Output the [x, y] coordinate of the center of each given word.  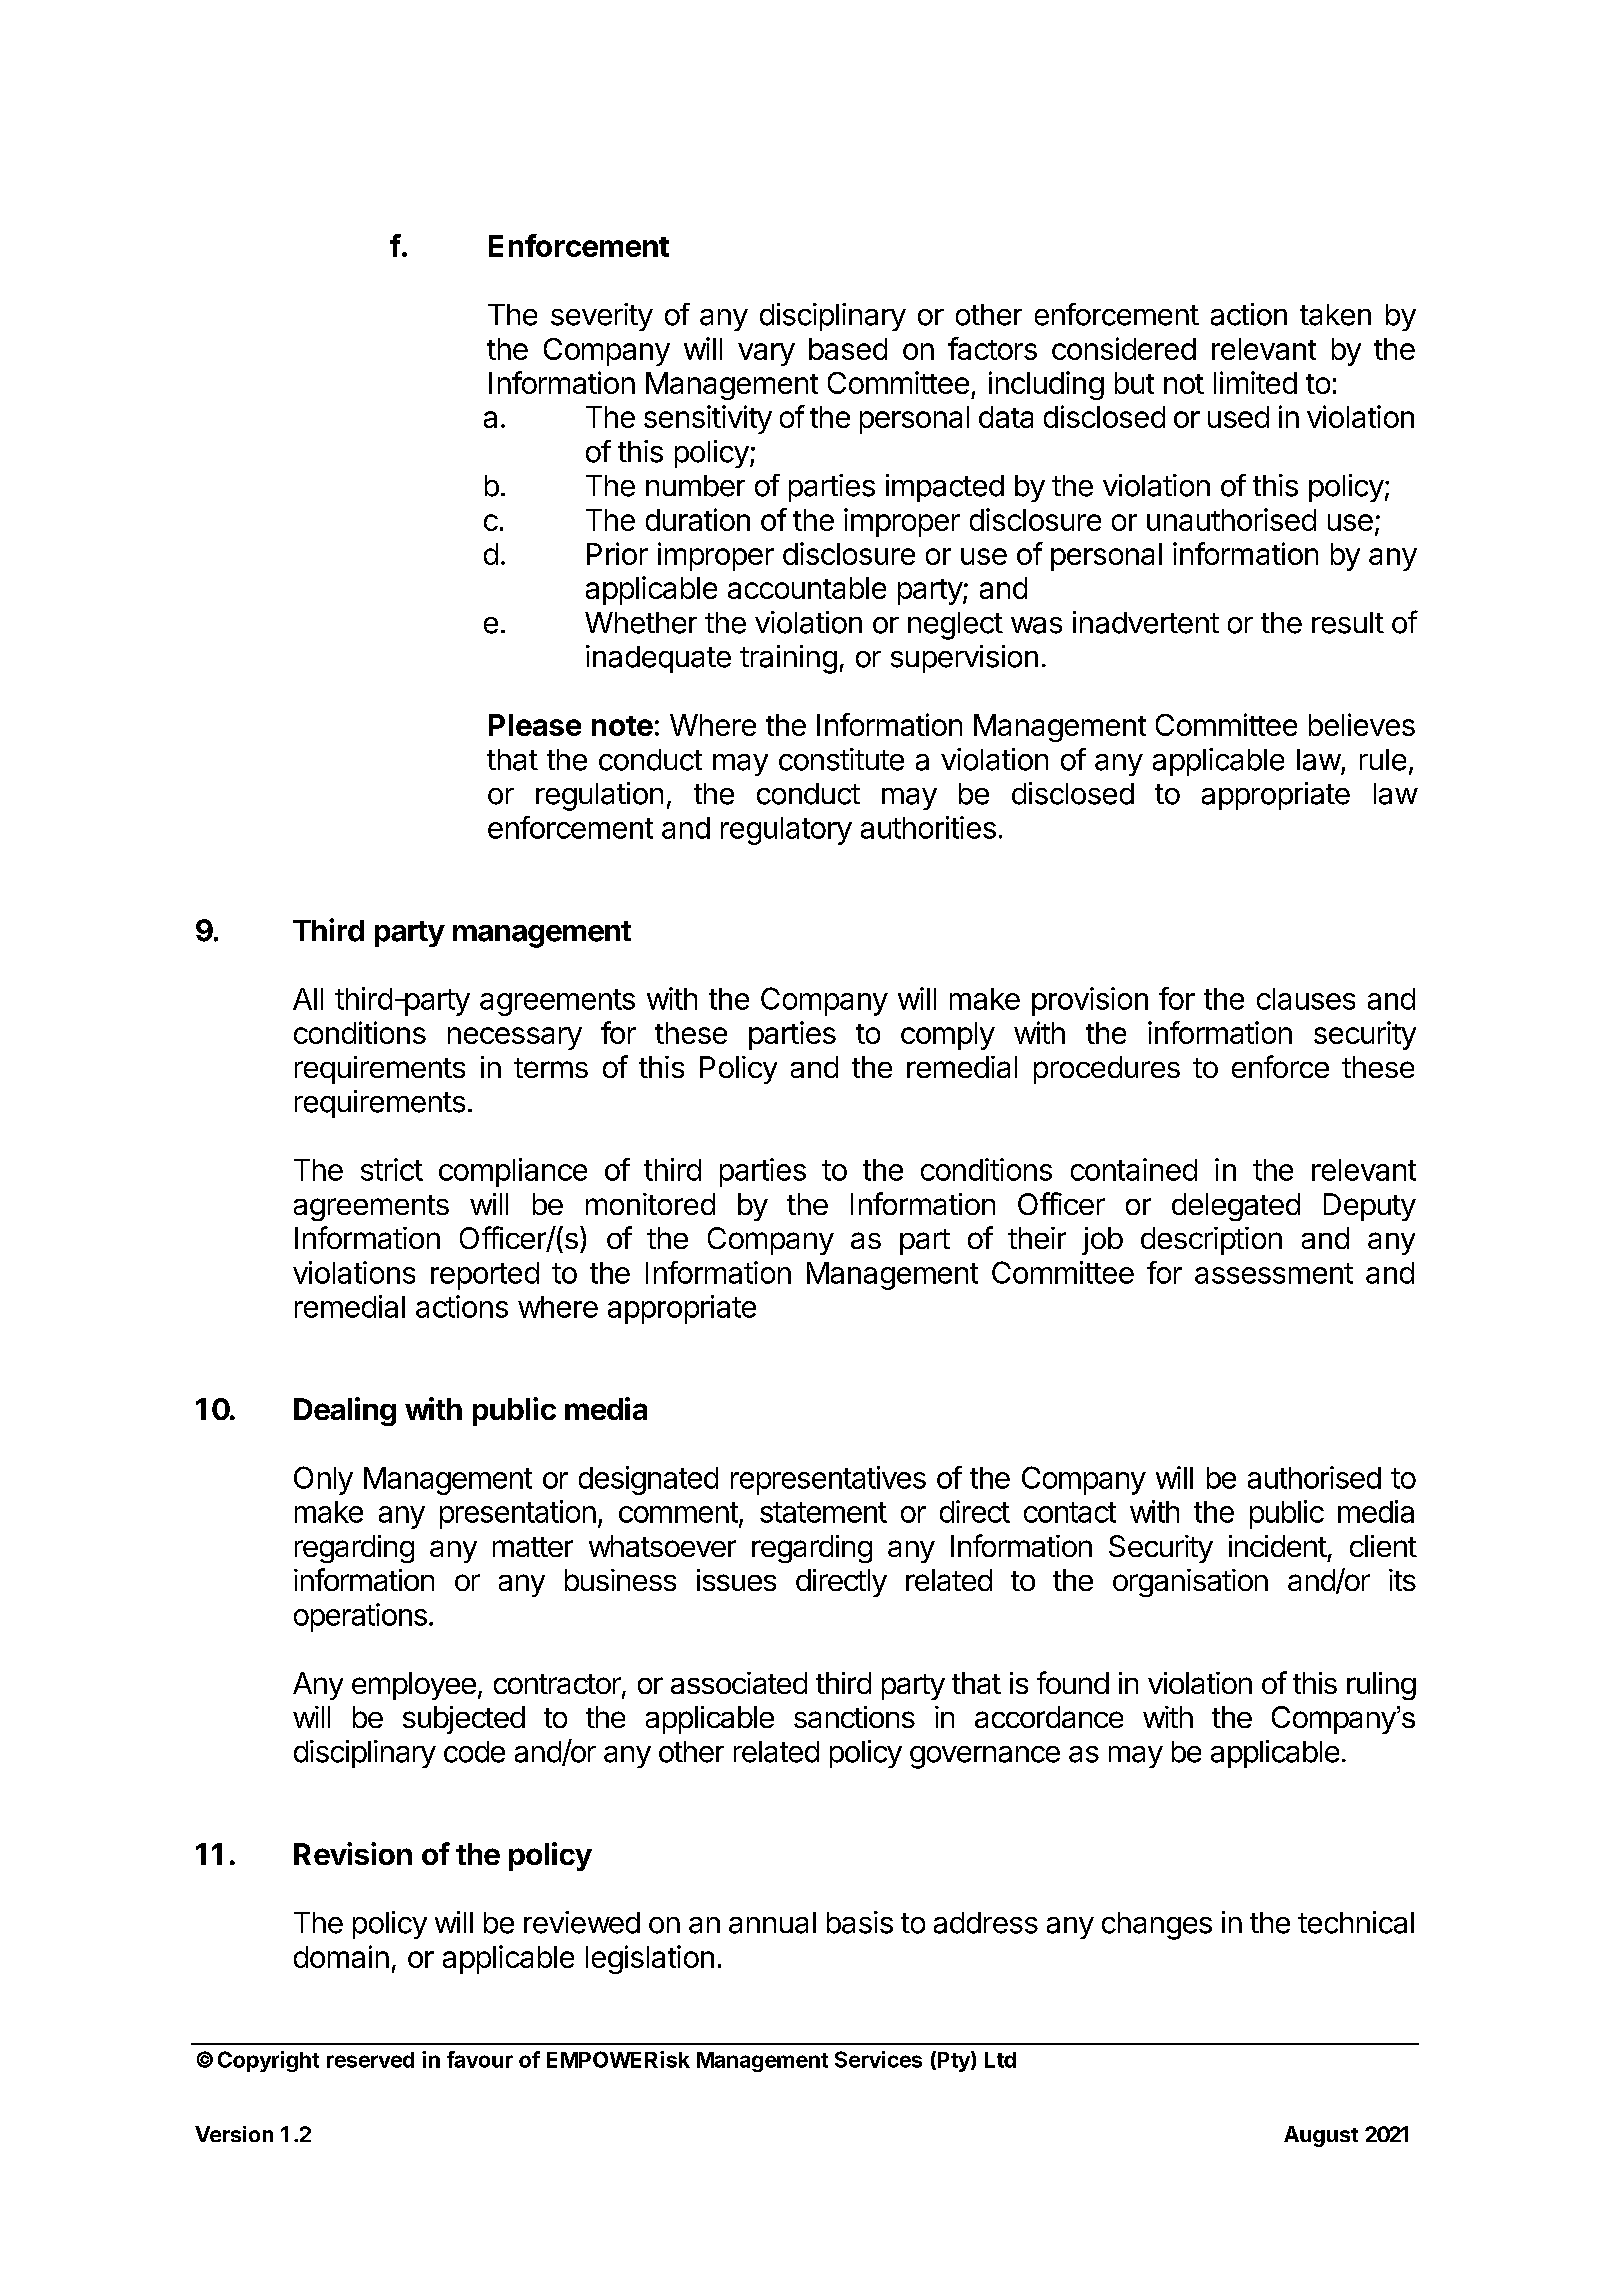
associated [739, 1683]
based [848, 349]
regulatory [786, 831]
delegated [1236, 1207]
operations [360, 1617]
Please [535, 725]
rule [1383, 760]
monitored [650, 1204]
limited [1255, 382]
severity [602, 317]
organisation [1190, 1583]
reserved [370, 2060]
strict [392, 1169]
